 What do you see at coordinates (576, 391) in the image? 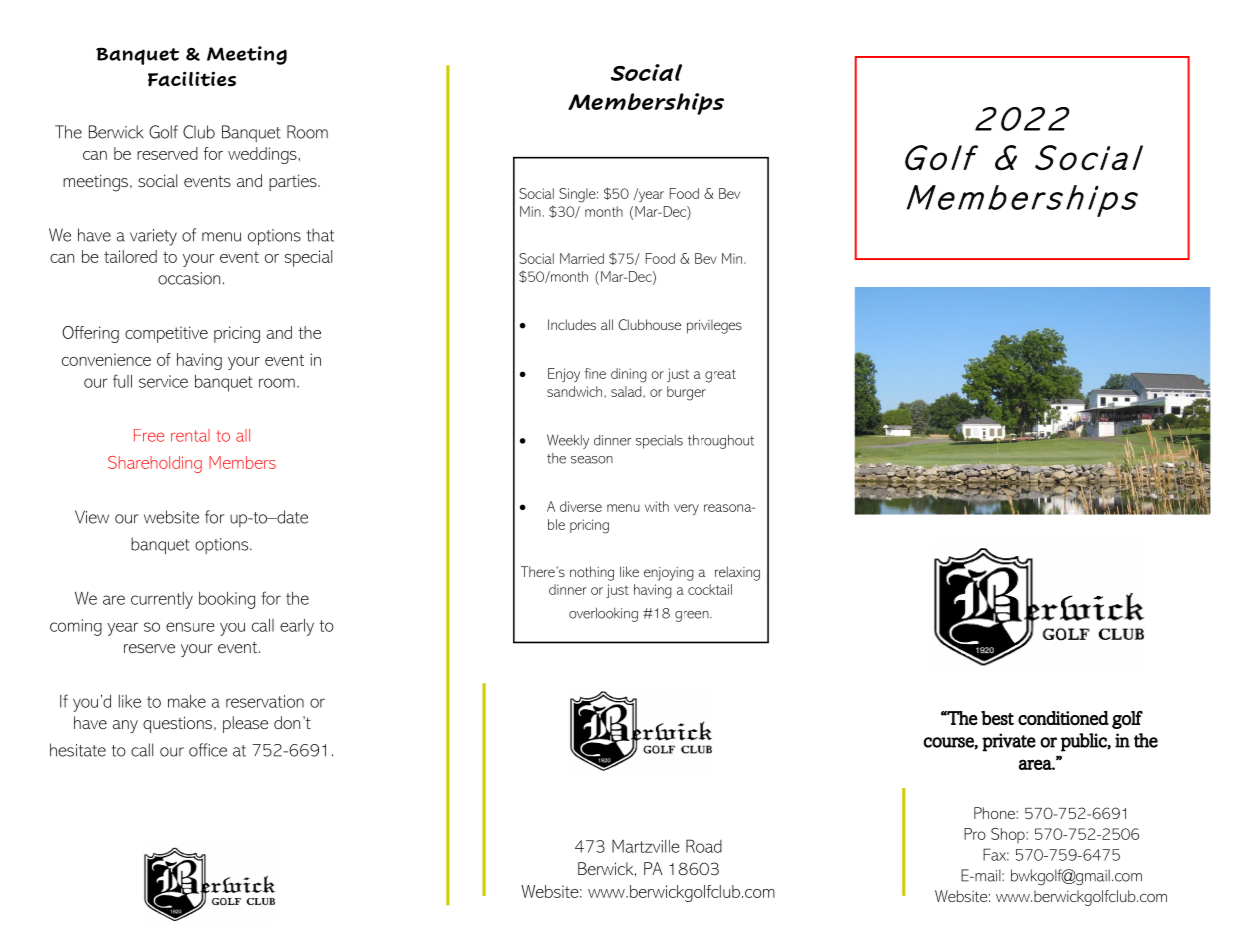
I see `sandwich` at bounding box center [576, 391].
